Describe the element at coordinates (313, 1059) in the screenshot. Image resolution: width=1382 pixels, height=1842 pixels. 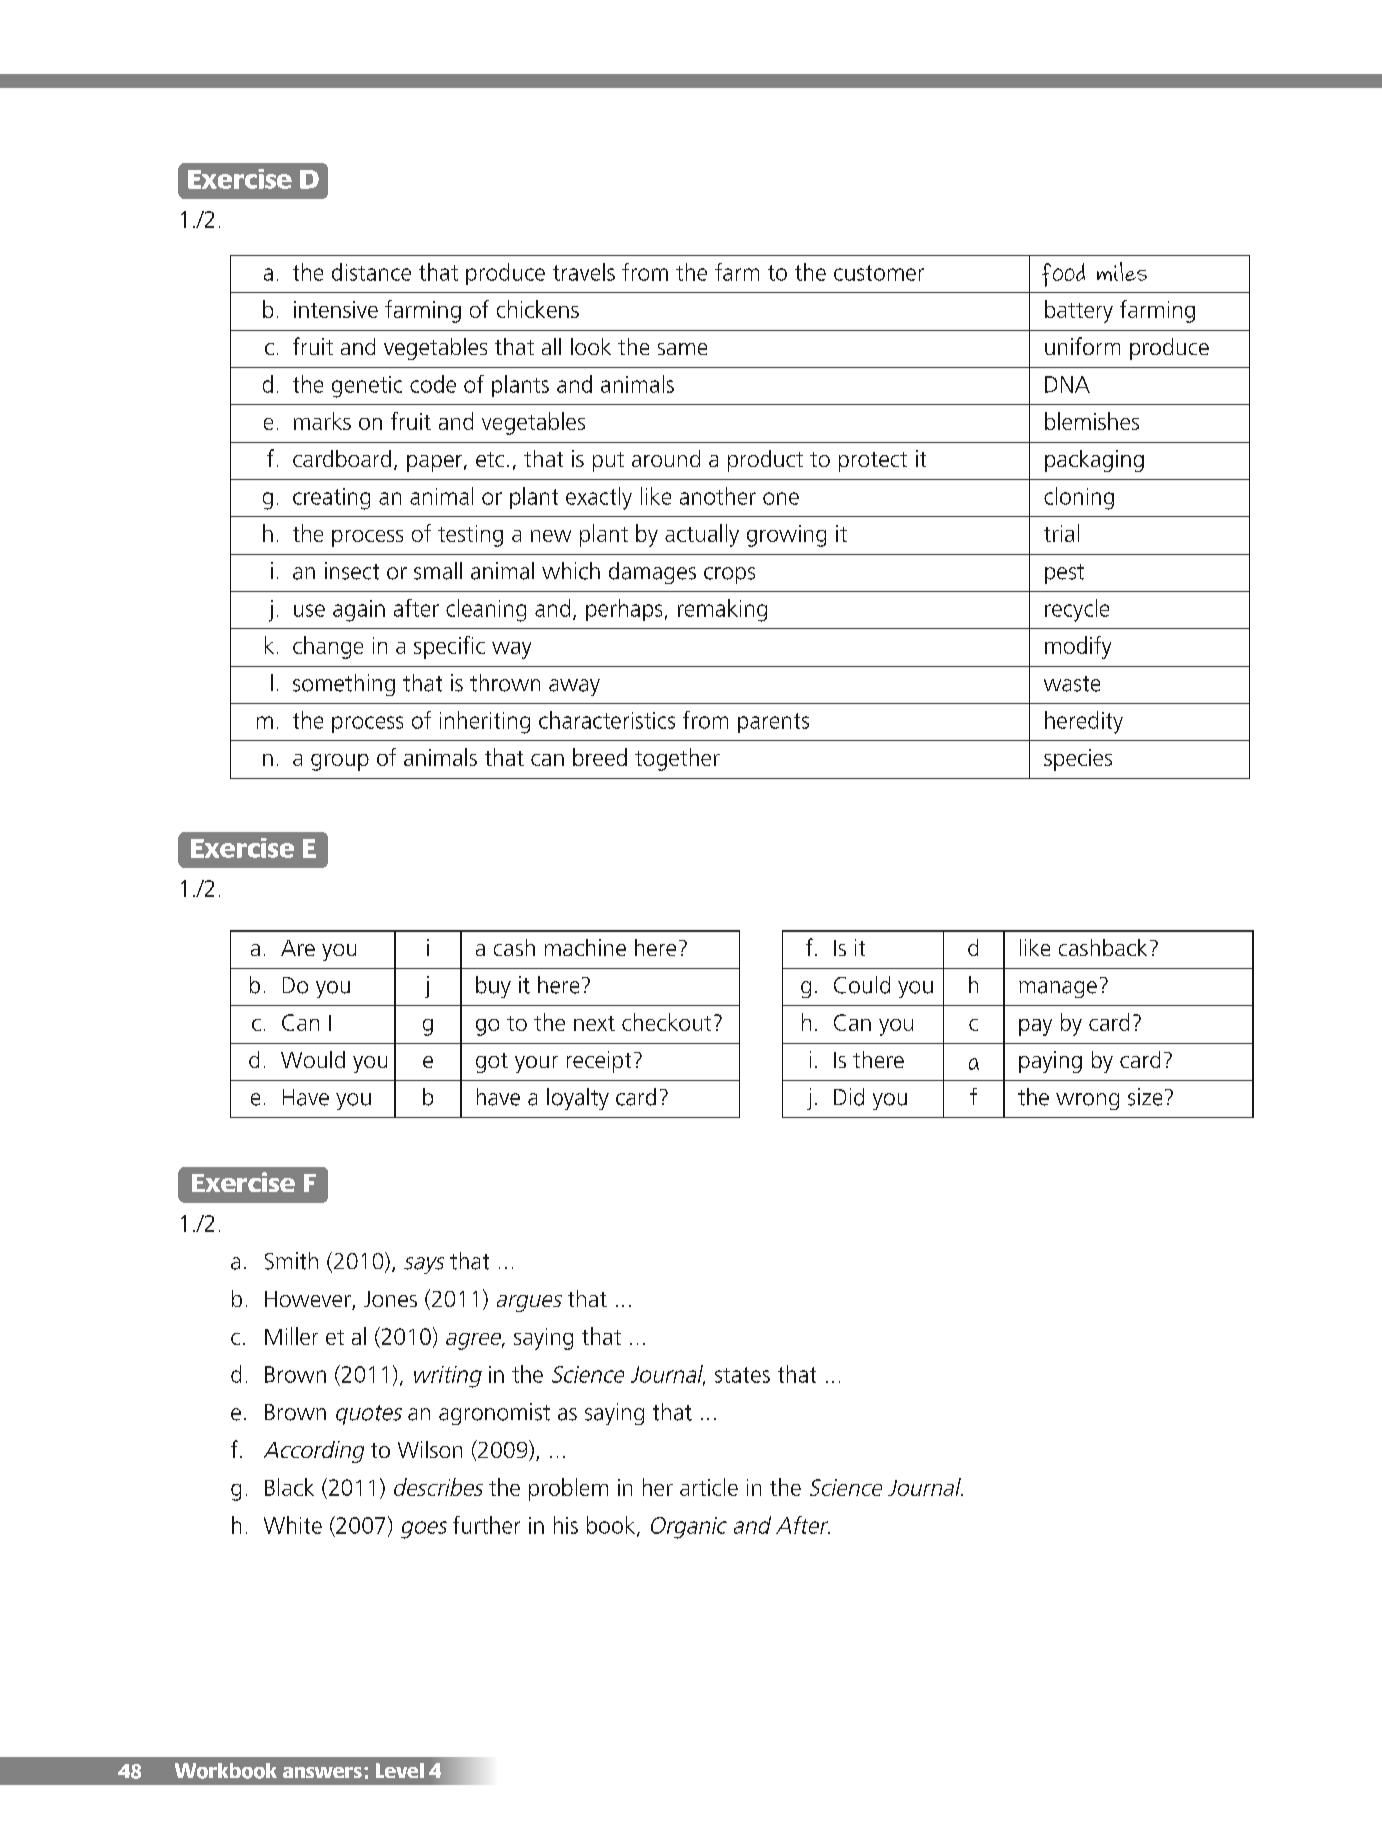
I see `Would` at that location.
